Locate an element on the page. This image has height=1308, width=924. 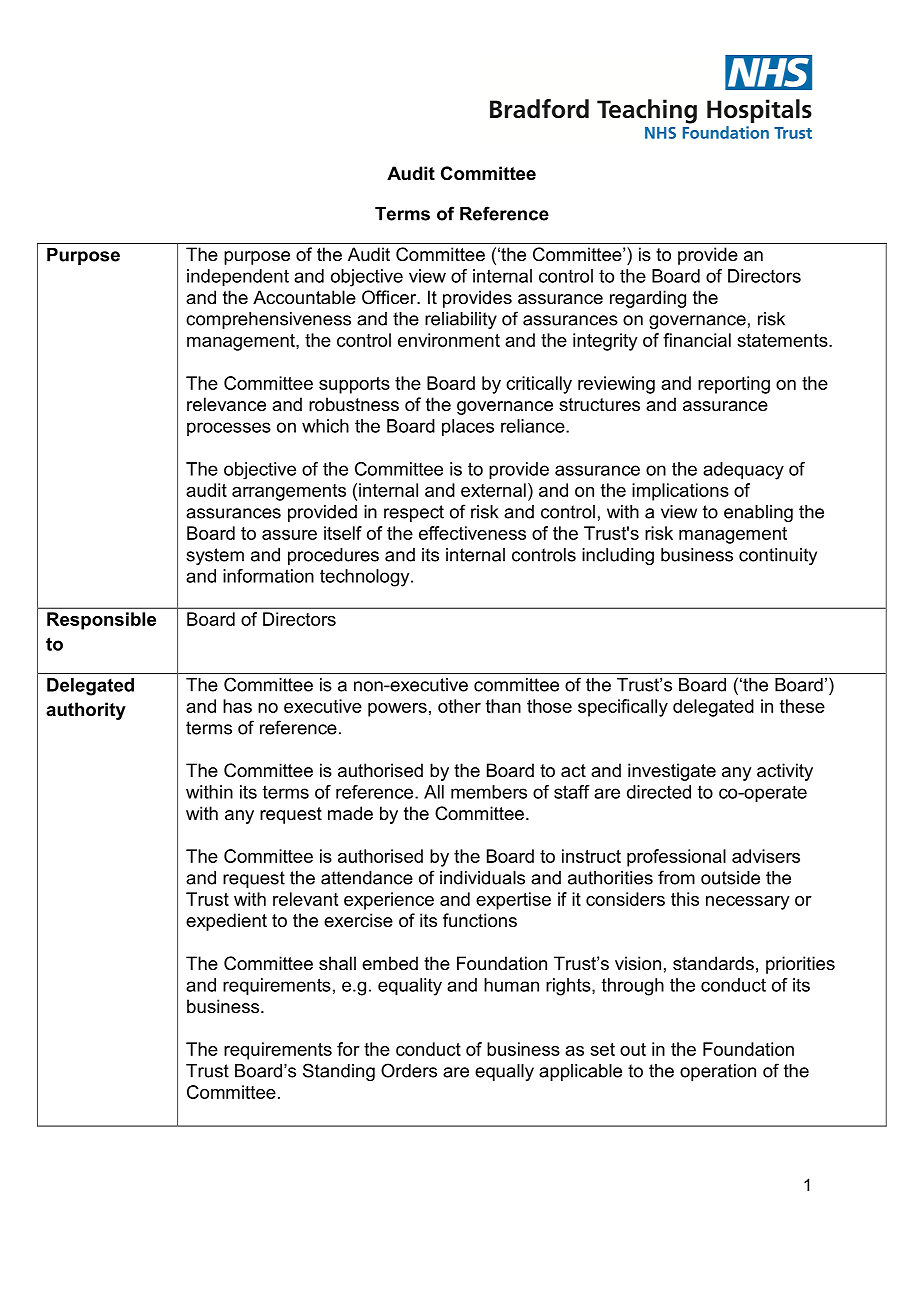
operation is located at coordinates (718, 1072).
